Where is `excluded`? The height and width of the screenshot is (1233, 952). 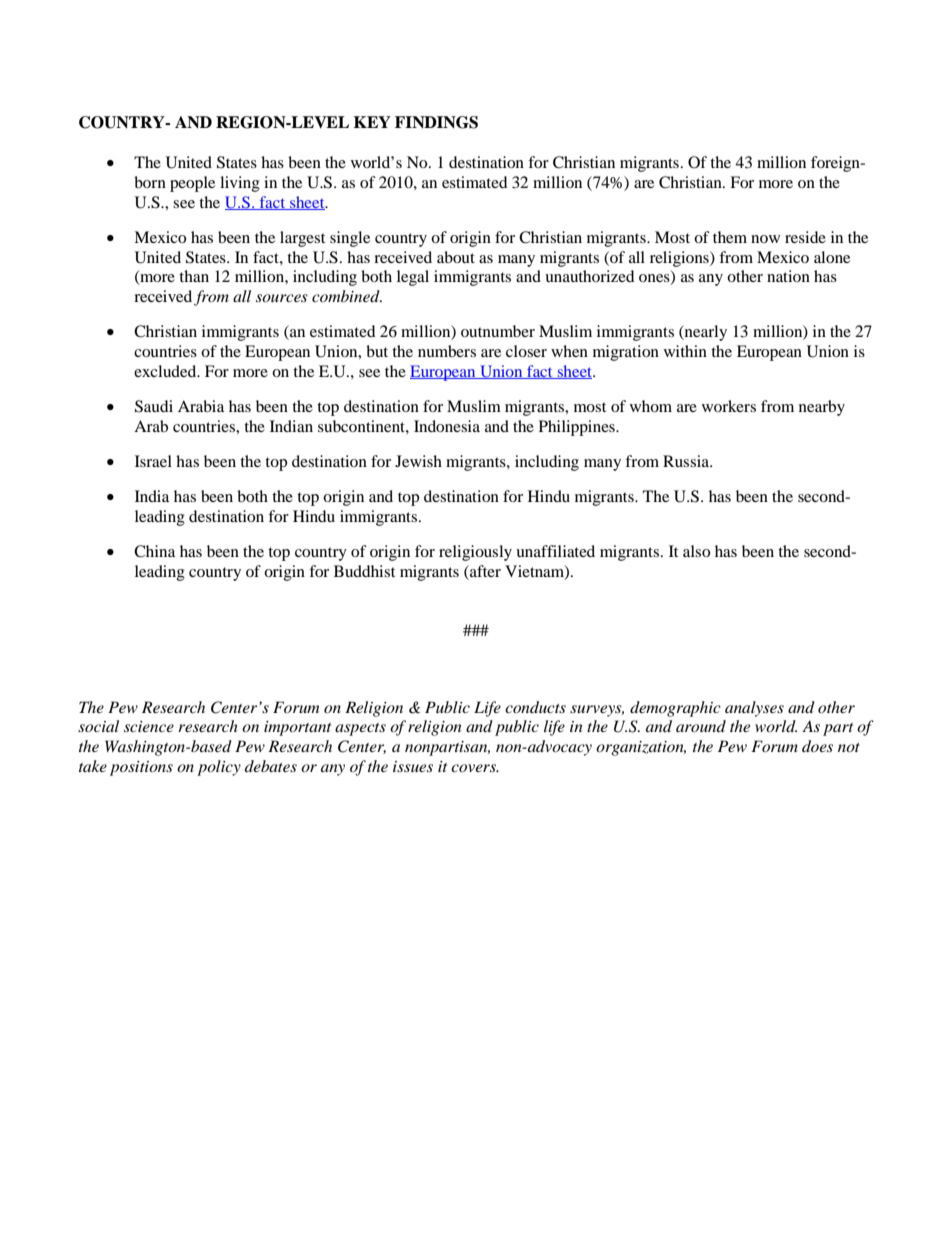
excluded is located at coordinates (166, 371).
